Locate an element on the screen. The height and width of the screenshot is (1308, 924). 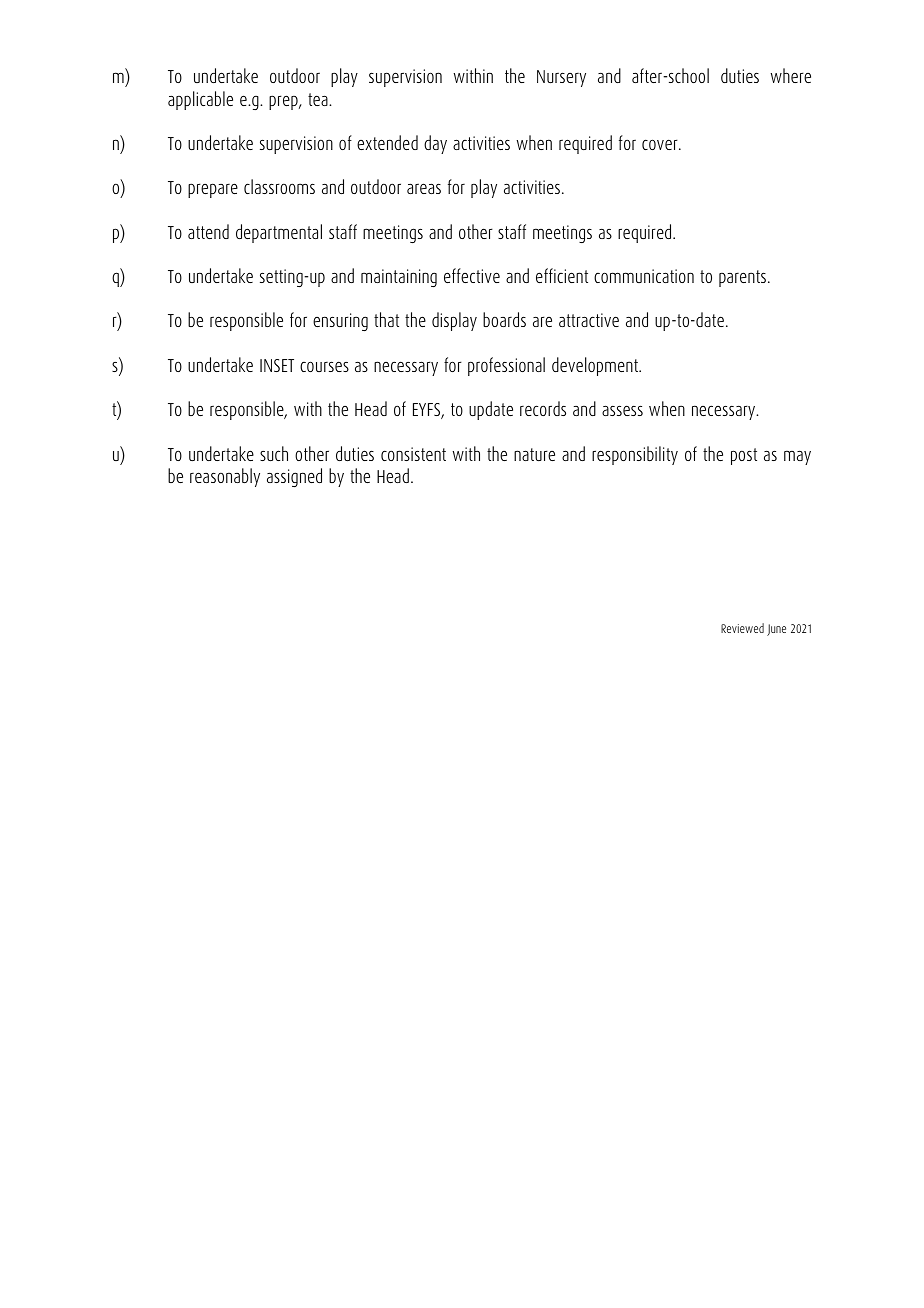
parents is located at coordinates (744, 278).
